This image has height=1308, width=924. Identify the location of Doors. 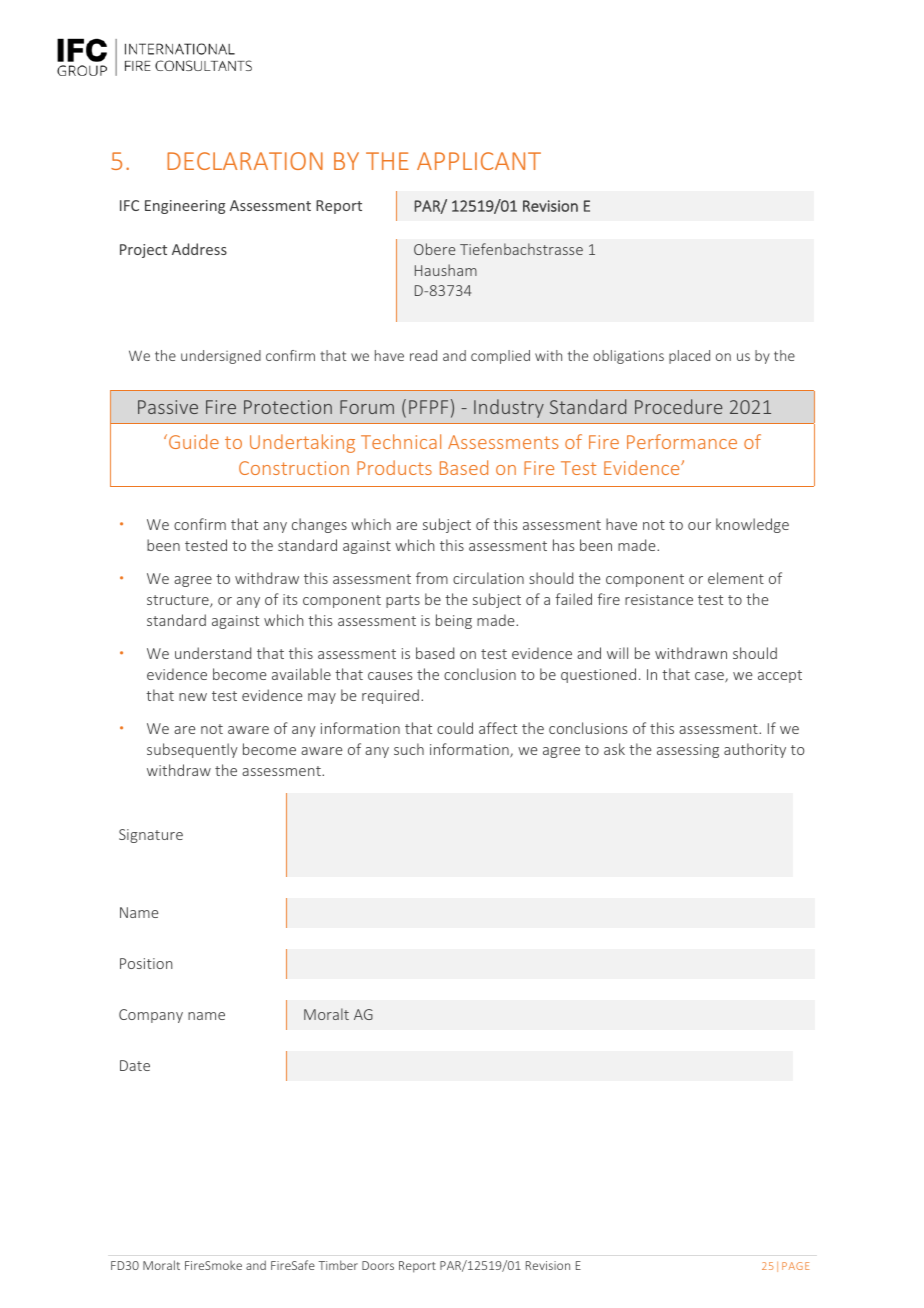
(378, 1265).
